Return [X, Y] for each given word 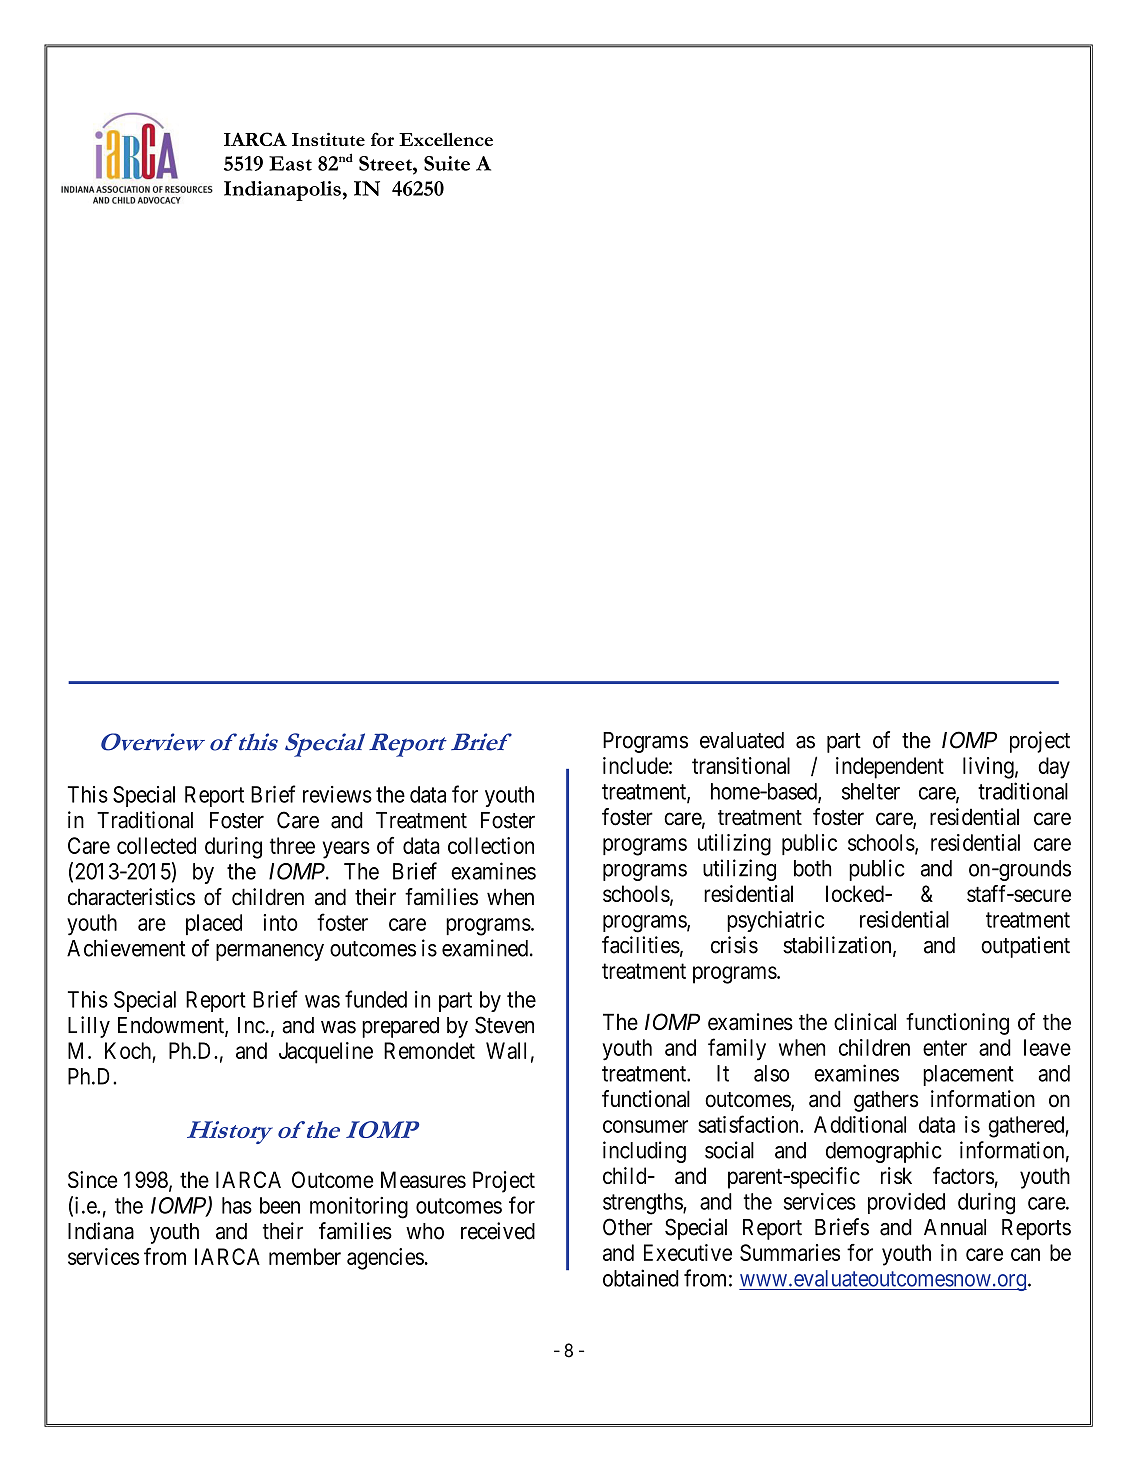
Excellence [446, 139]
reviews [337, 794]
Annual [955, 1227]
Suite [447, 163]
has [237, 1205]
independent [890, 768]
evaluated [742, 740]
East [290, 163]
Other [628, 1227]
